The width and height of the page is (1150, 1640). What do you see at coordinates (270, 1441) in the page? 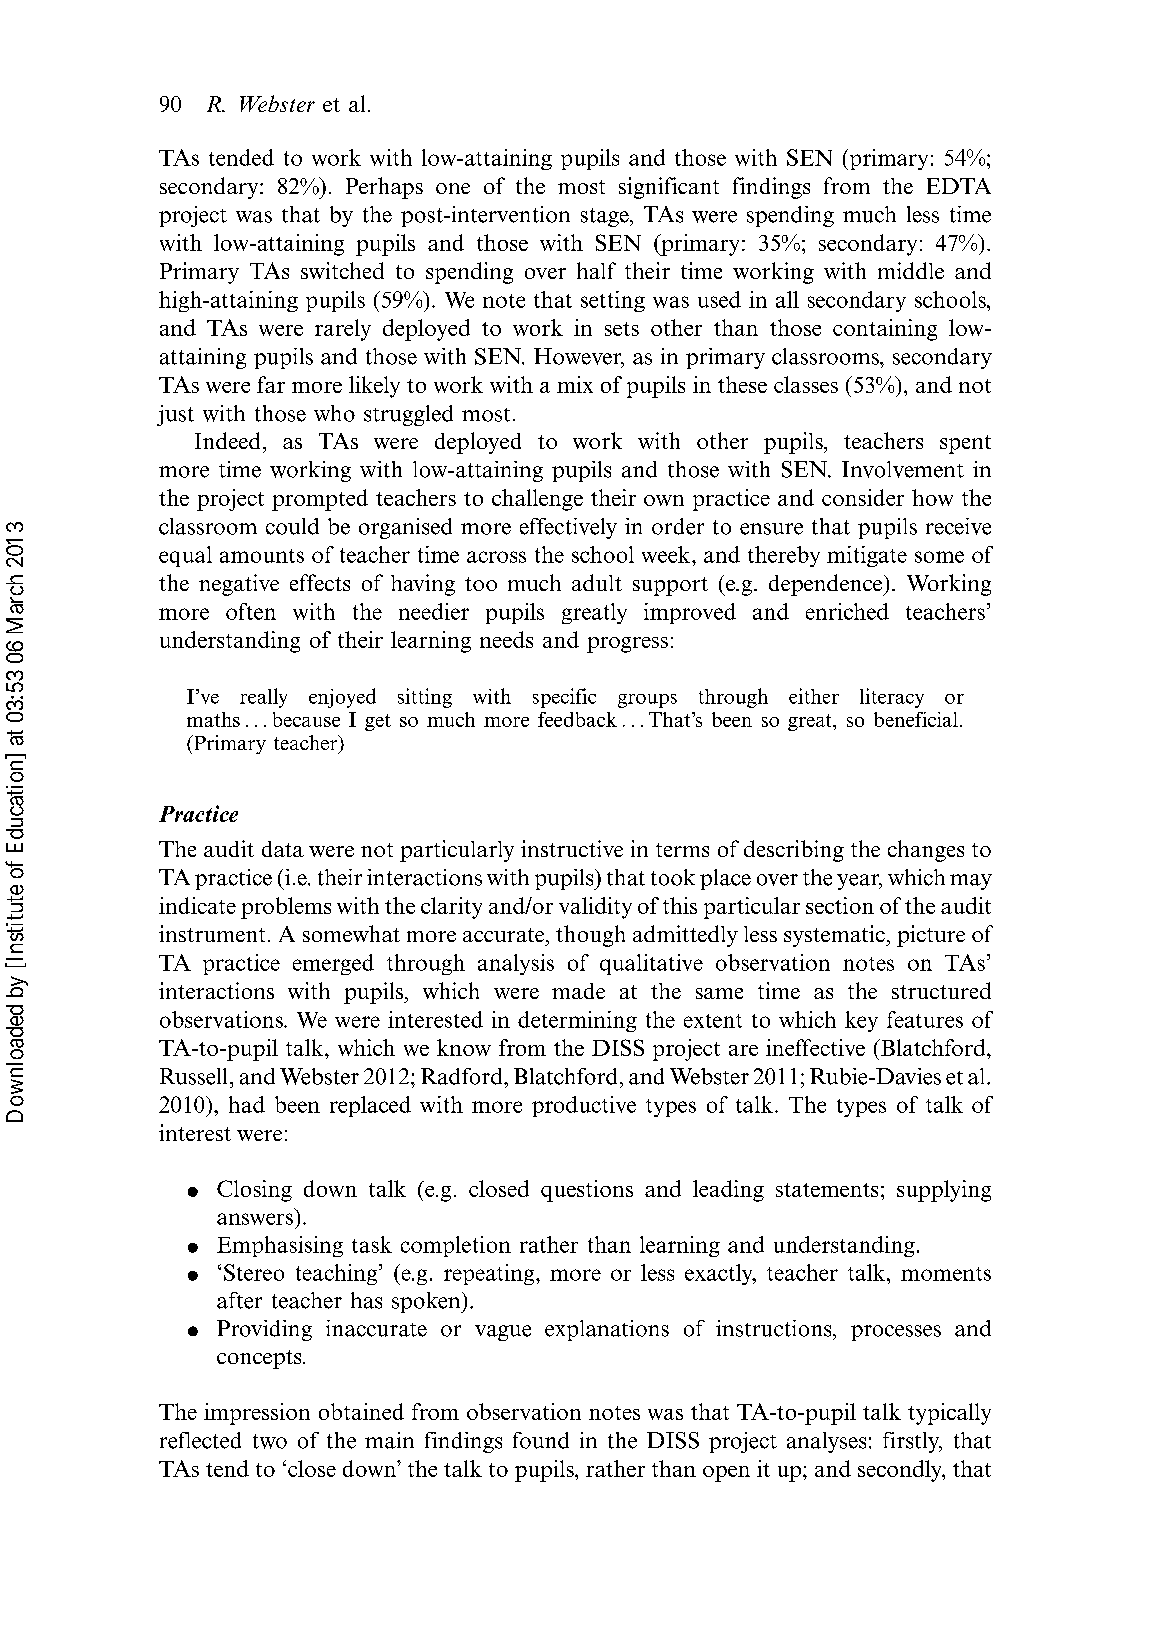
I see `two` at bounding box center [270, 1441].
